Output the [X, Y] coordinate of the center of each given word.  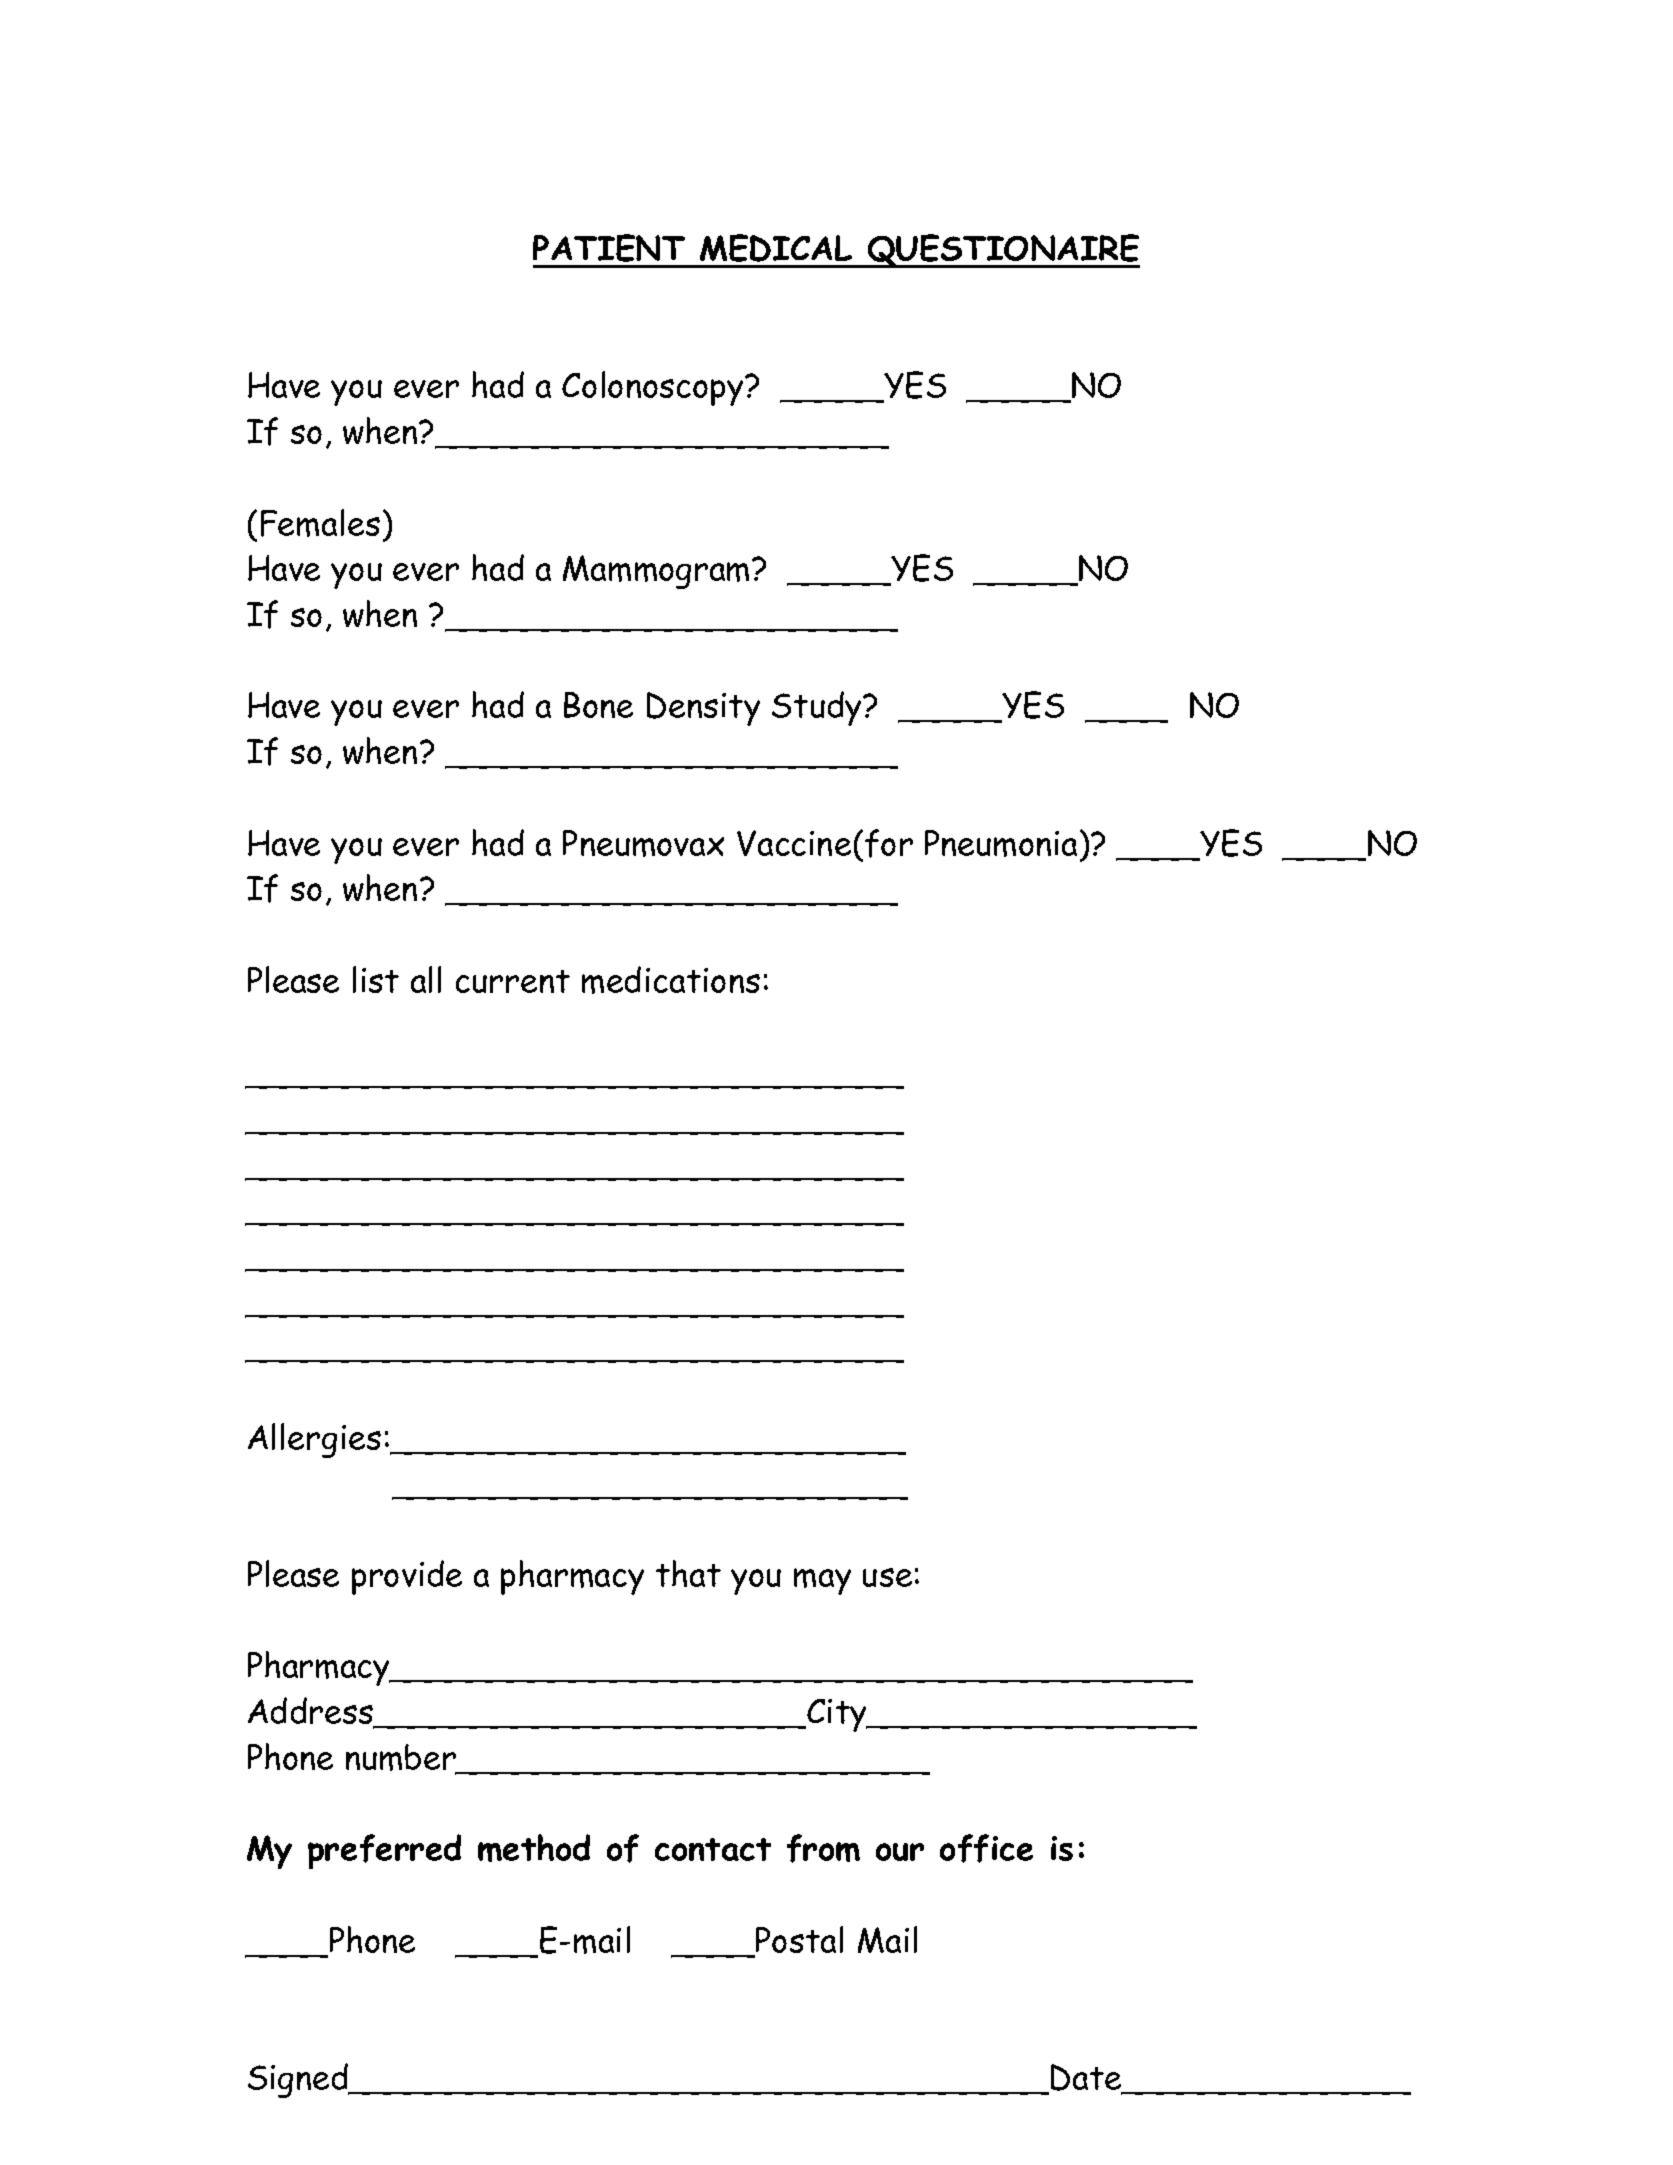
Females [320, 523]
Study [818, 708]
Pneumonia [1003, 843]
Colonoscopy [654, 388]
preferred [384, 1851]
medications [671, 980]
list [376, 979]
